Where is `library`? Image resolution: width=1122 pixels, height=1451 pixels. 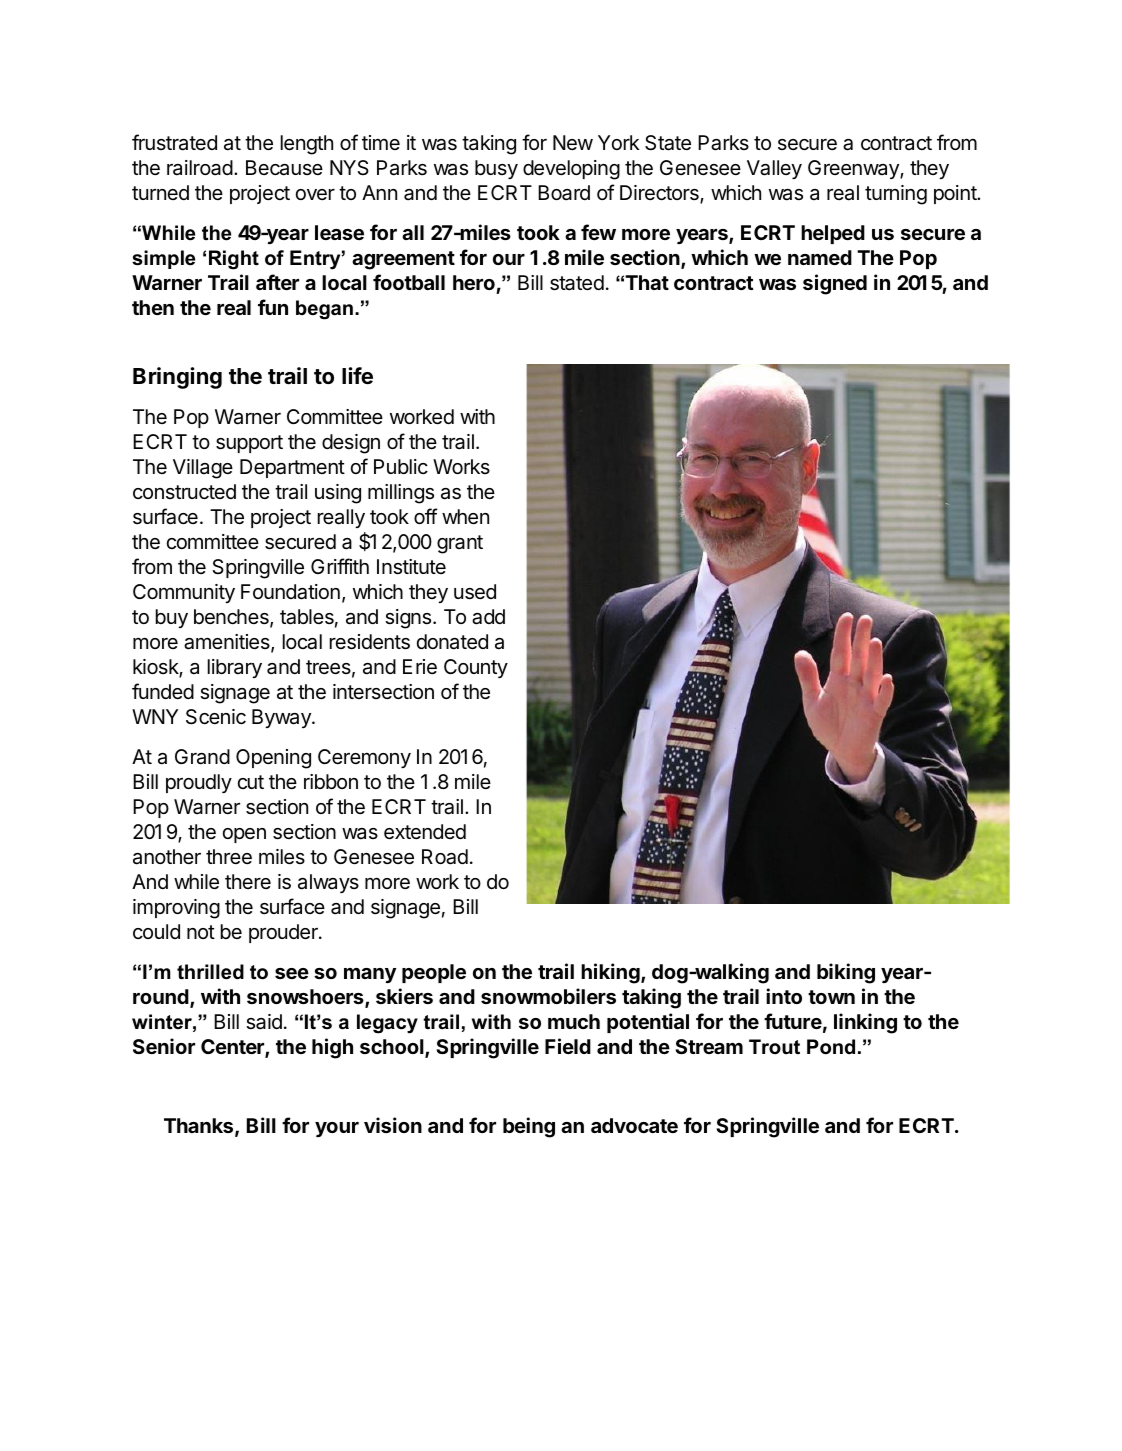 library is located at coordinates (235, 668).
